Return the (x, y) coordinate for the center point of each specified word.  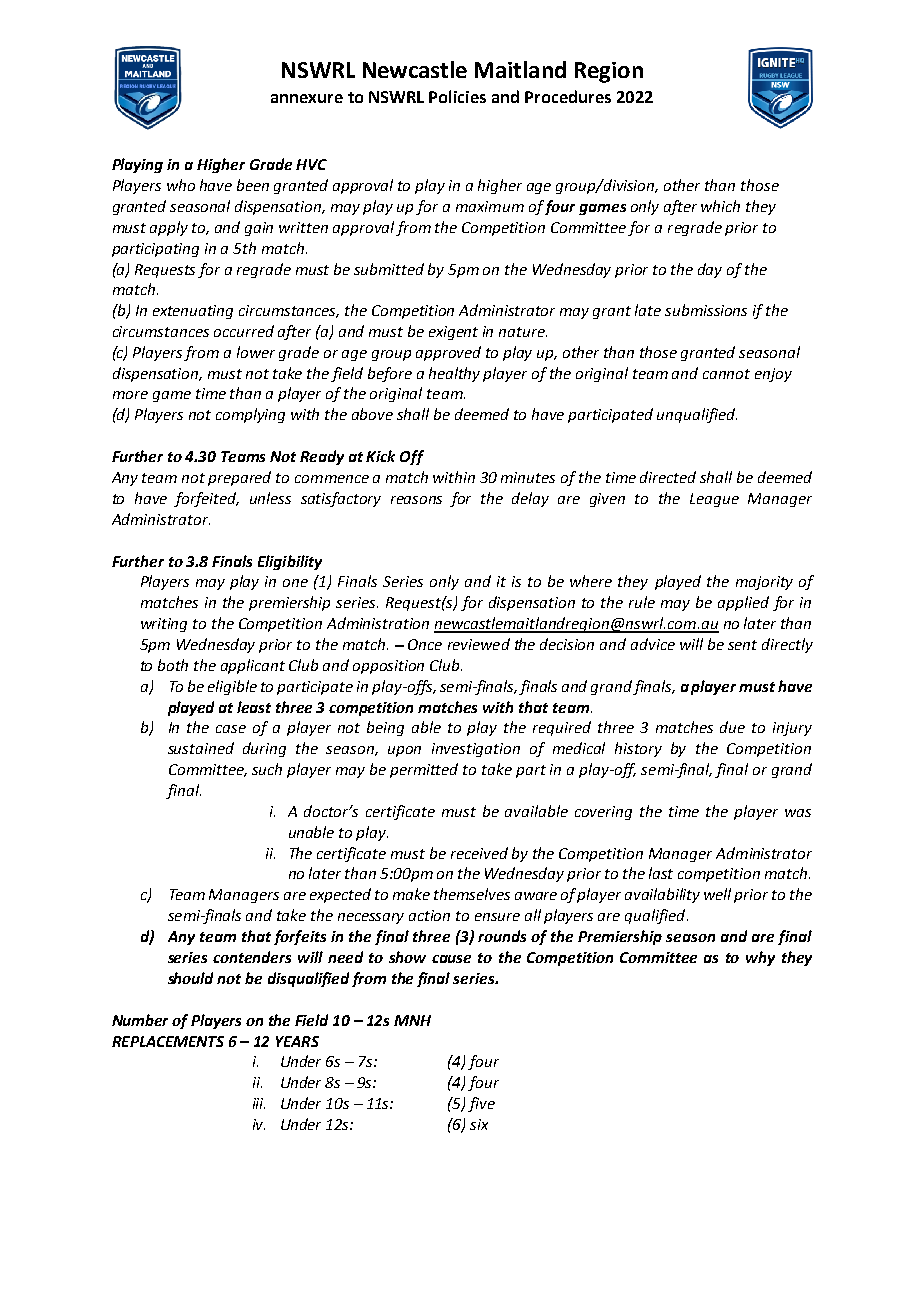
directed (668, 477)
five (481, 1104)
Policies (457, 96)
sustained (201, 748)
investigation (476, 750)
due (732, 727)
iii (259, 1103)
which (720, 206)
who (181, 185)
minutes (528, 477)
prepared (239, 478)
